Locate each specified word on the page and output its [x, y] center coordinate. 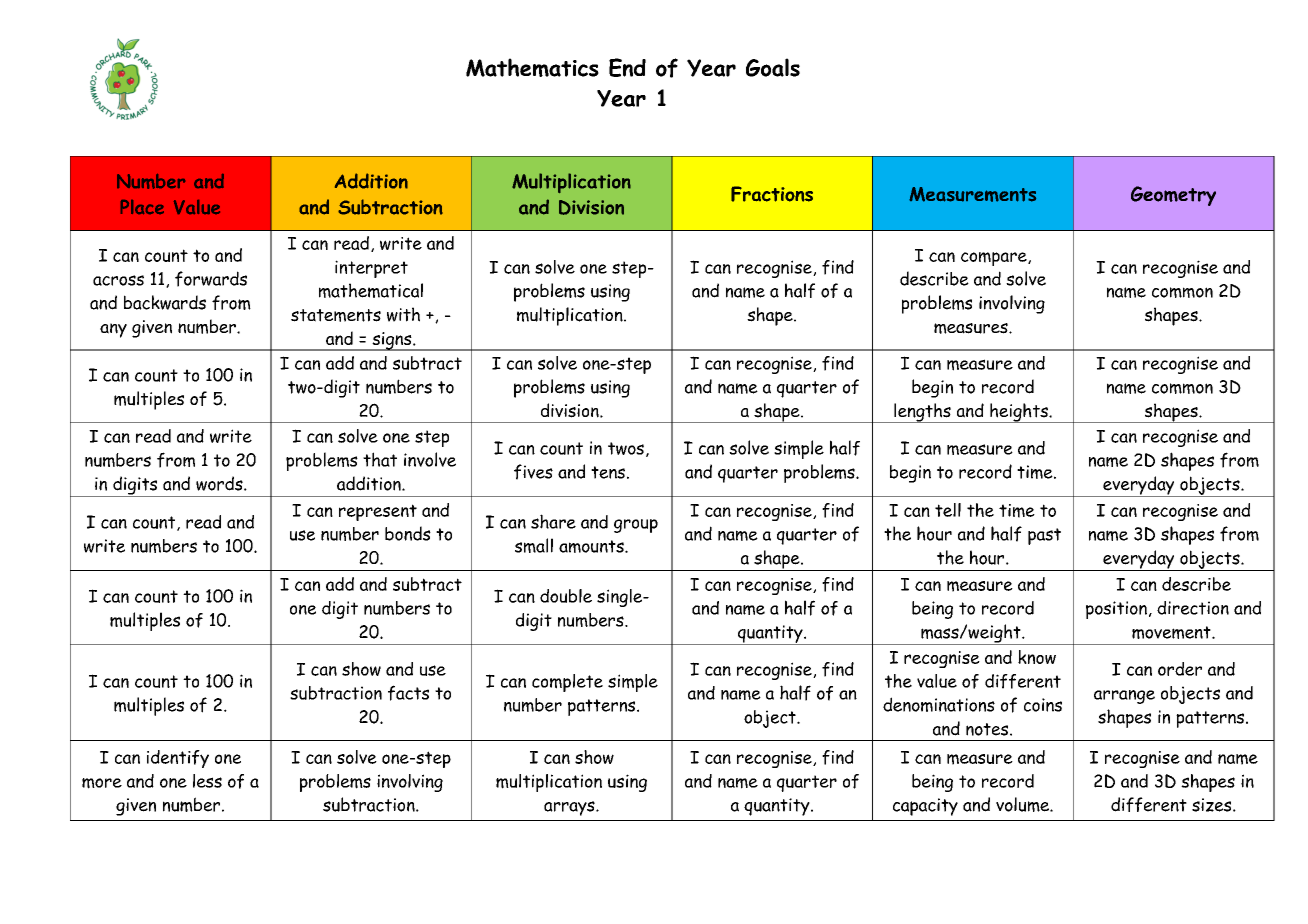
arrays [570, 808]
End [627, 67]
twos [626, 448]
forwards [211, 279]
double [566, 596]
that [380, 459]
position [1116, 610]
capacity [925, 807]
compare [995, 259]
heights [1019, 413]
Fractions [772, 194]
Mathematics [532, 67]
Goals [773, 67]
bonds [408, 533]
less [207, 781]
